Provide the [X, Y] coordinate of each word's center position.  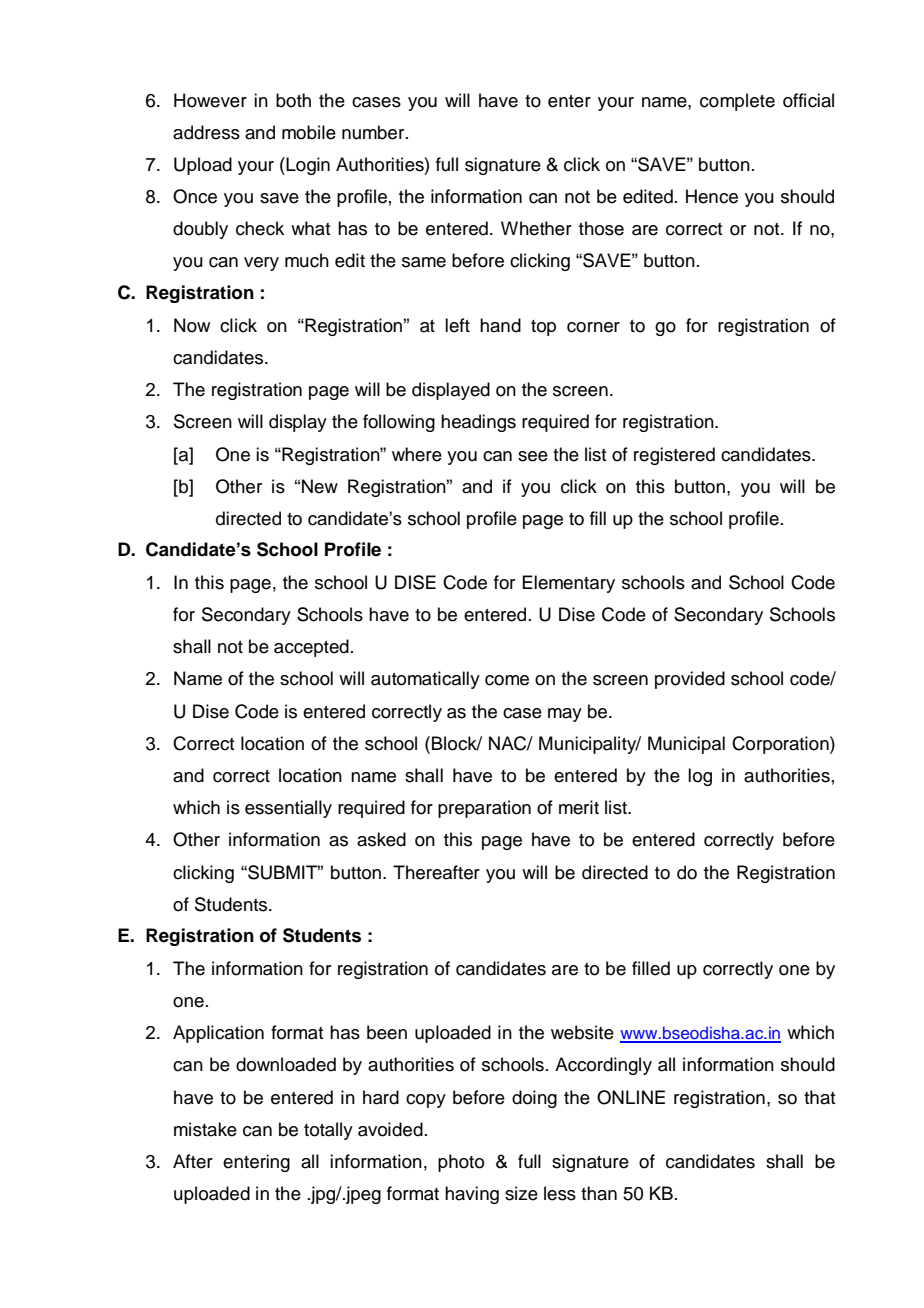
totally [328, 1131]
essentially [288, 809]
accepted [311, 648]
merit [579, 807]
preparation [484, 809]
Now [192, 325]
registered [674, 456]
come [507, 680]
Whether [536, 228]
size [521, 1193]
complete [737, 102]
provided [690, 680]
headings [478, 423]
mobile [309, 132]
